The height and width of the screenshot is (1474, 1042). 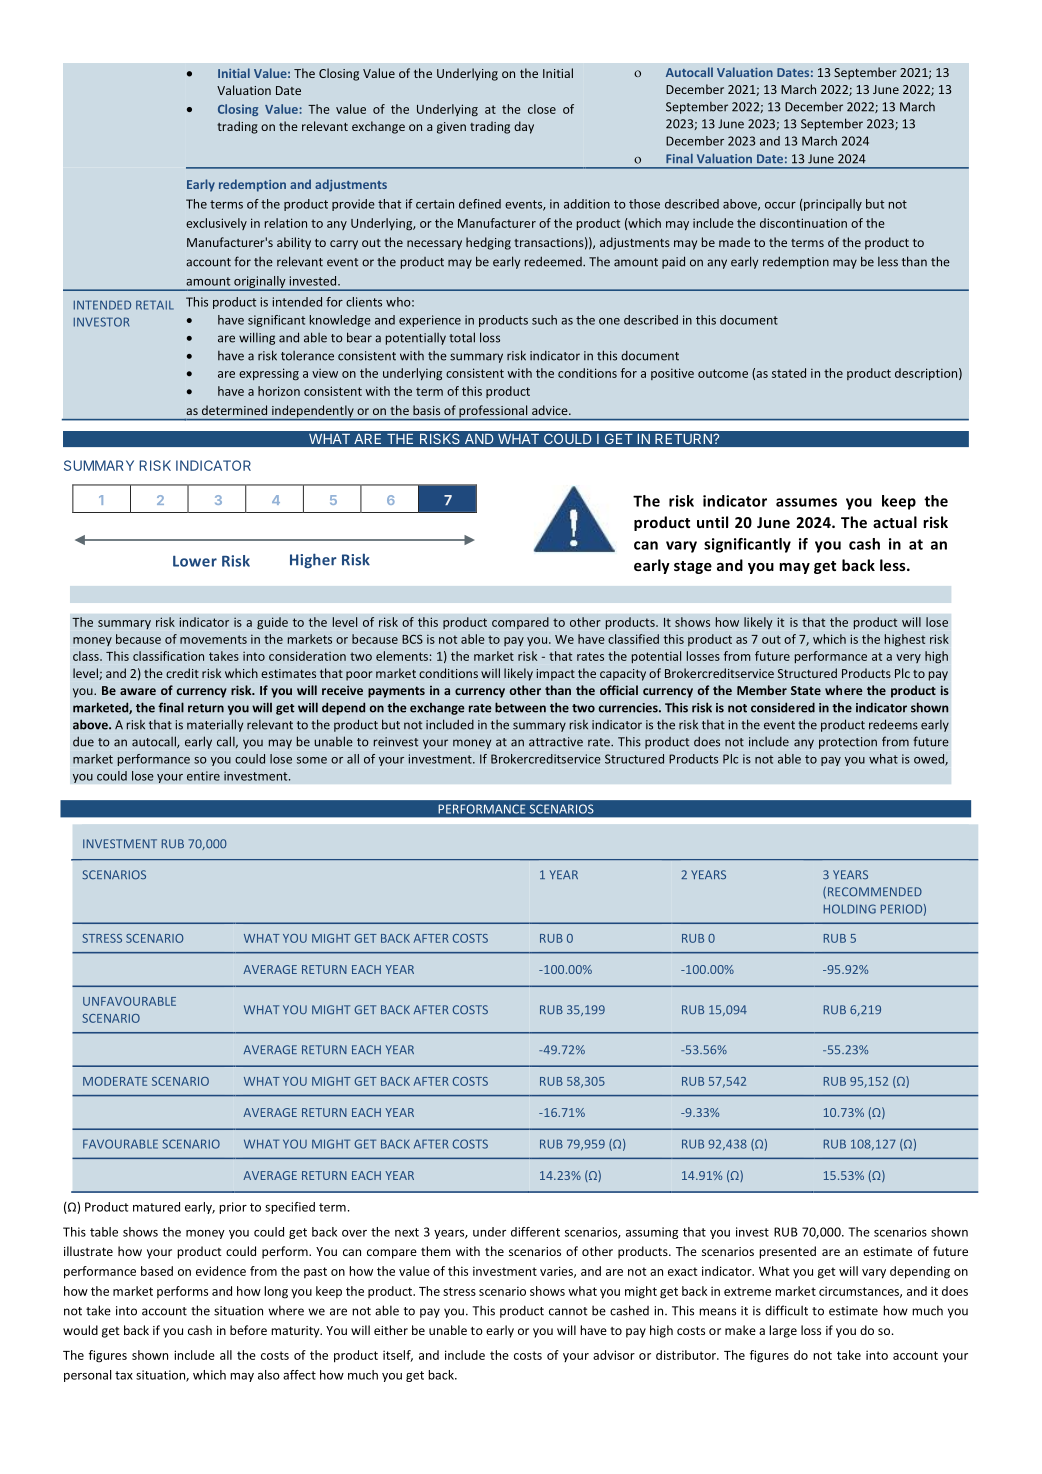 I want to click on cannot, so click(x=568, y=1311).
